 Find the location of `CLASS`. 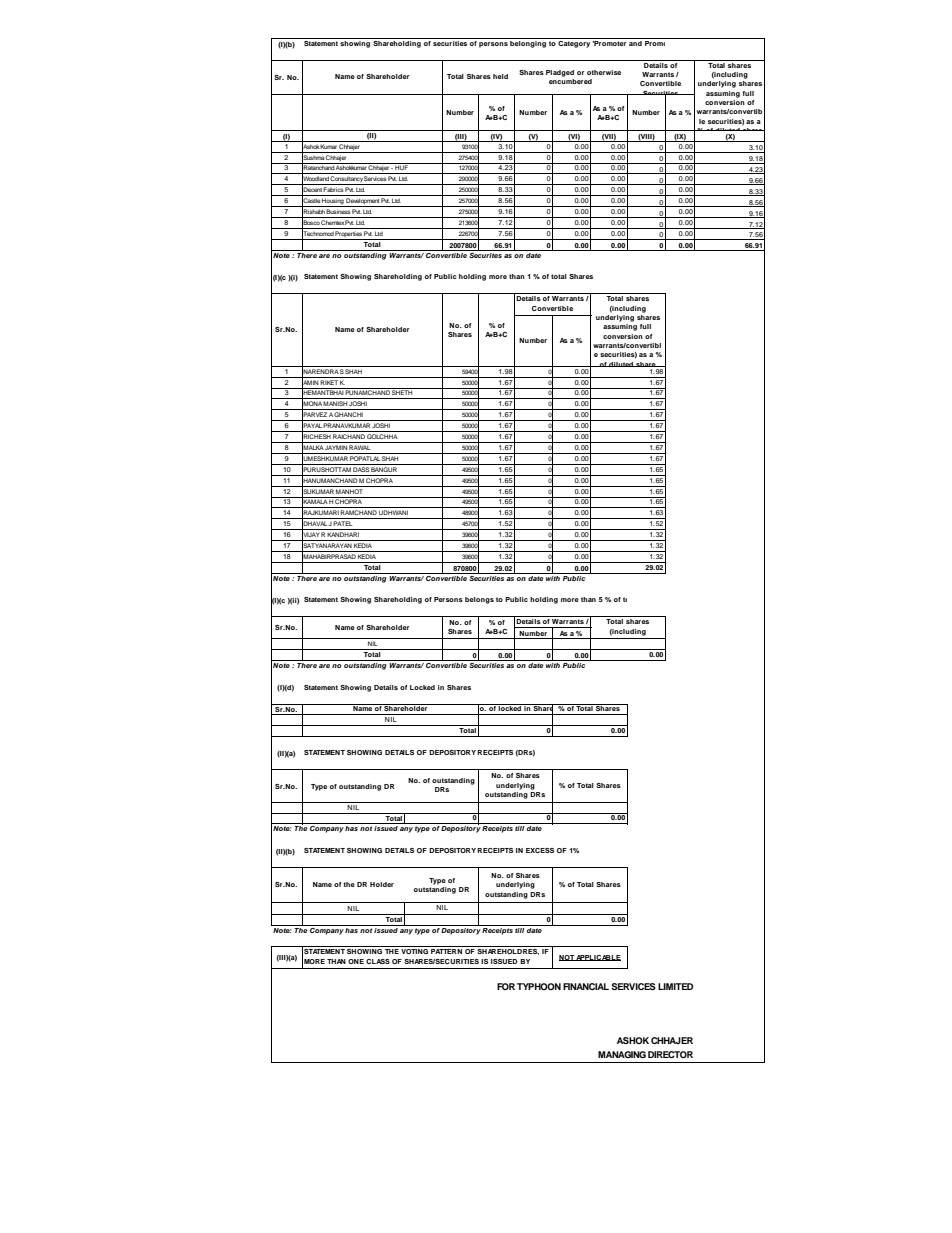

CLASS is located at coordinates (378, 961).
